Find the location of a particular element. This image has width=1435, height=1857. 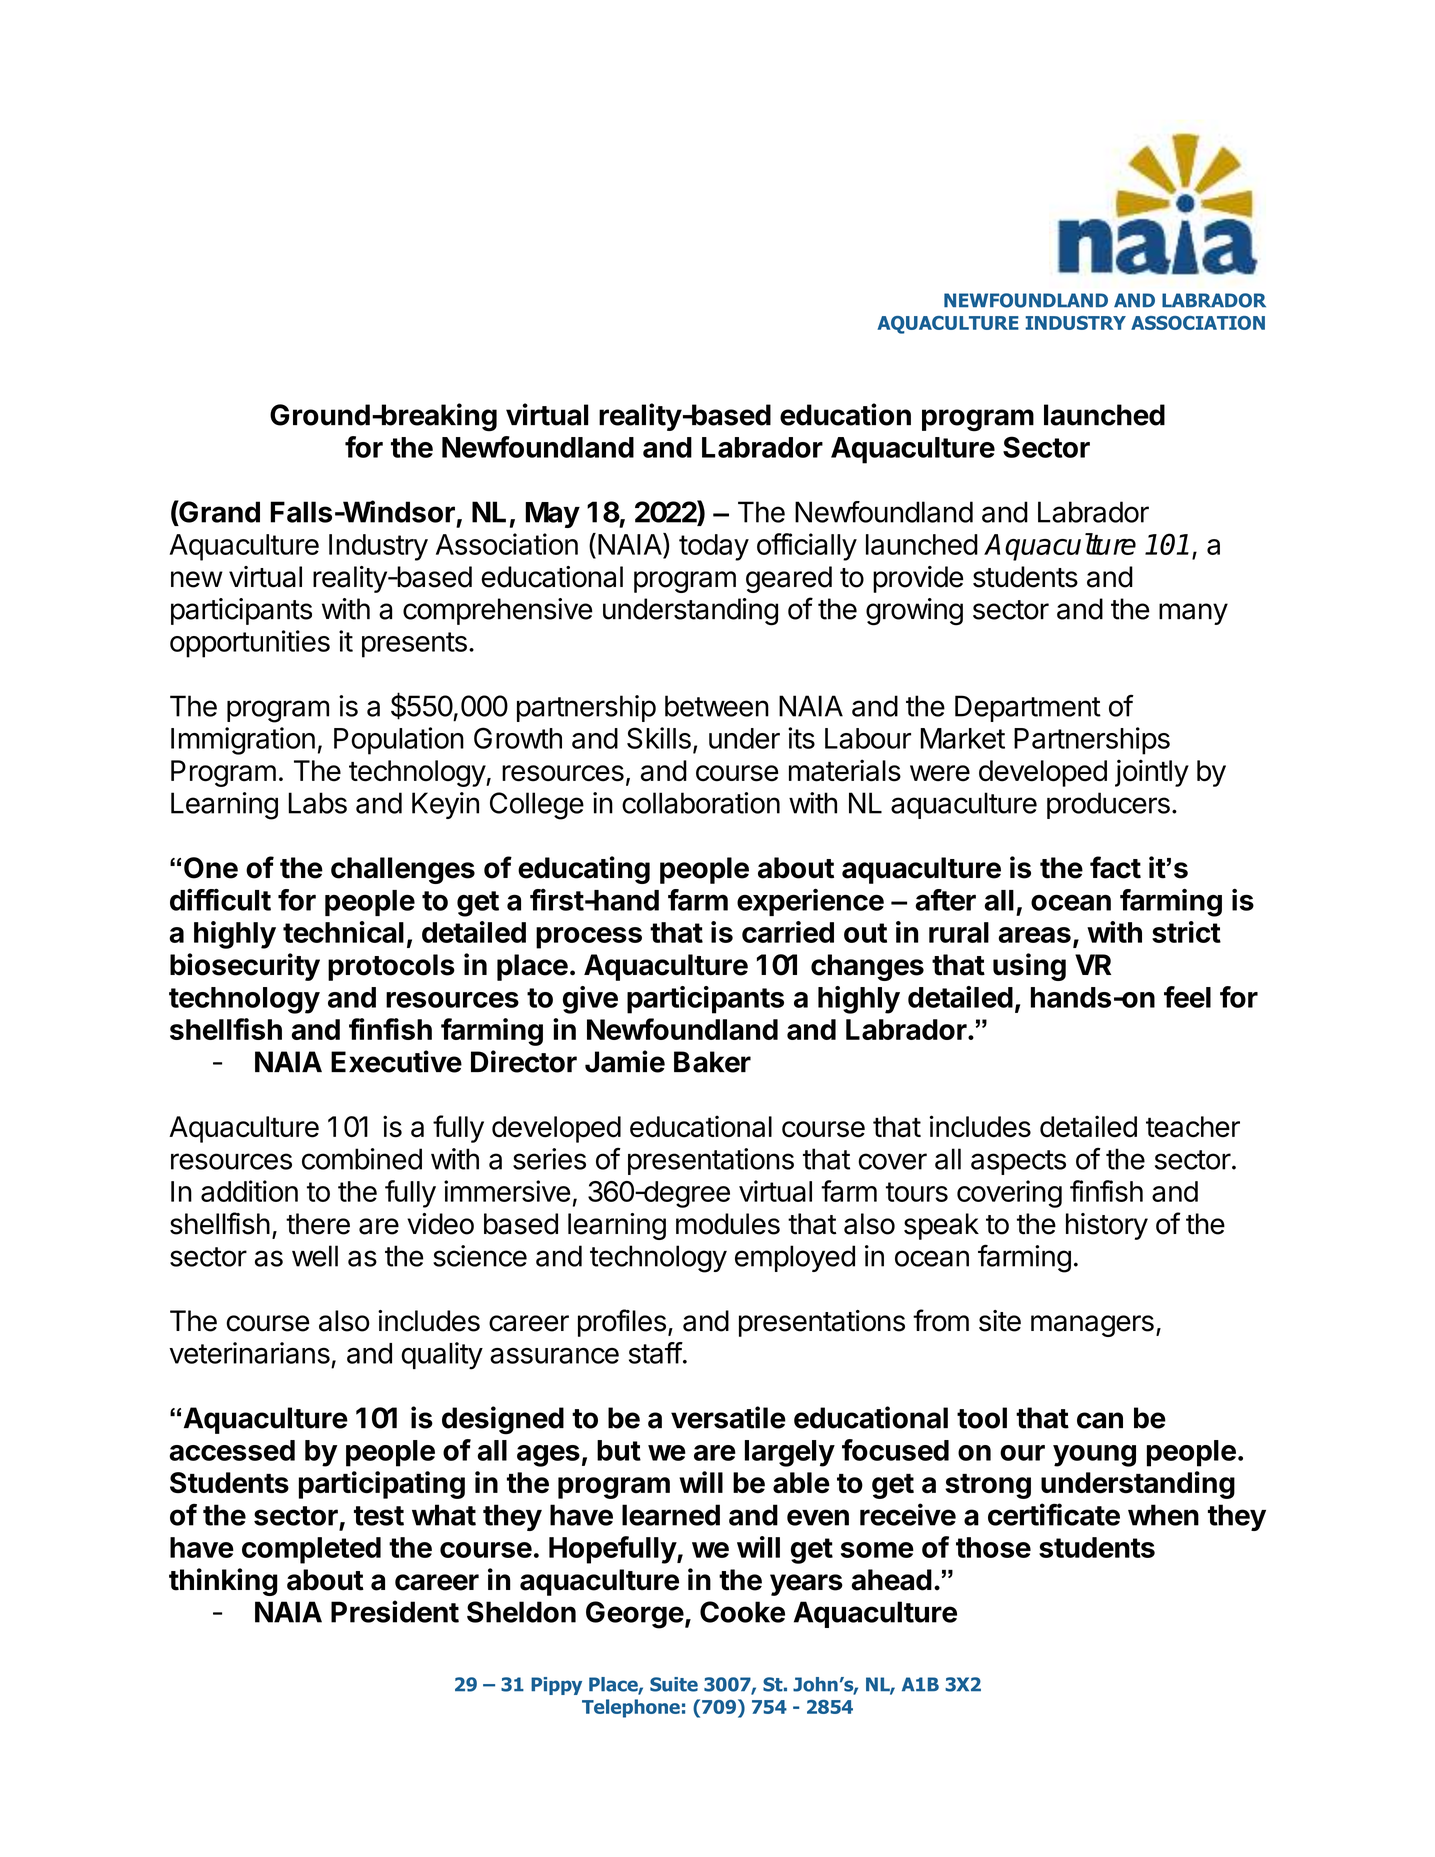

President is located at coordinates (395, 1611).
